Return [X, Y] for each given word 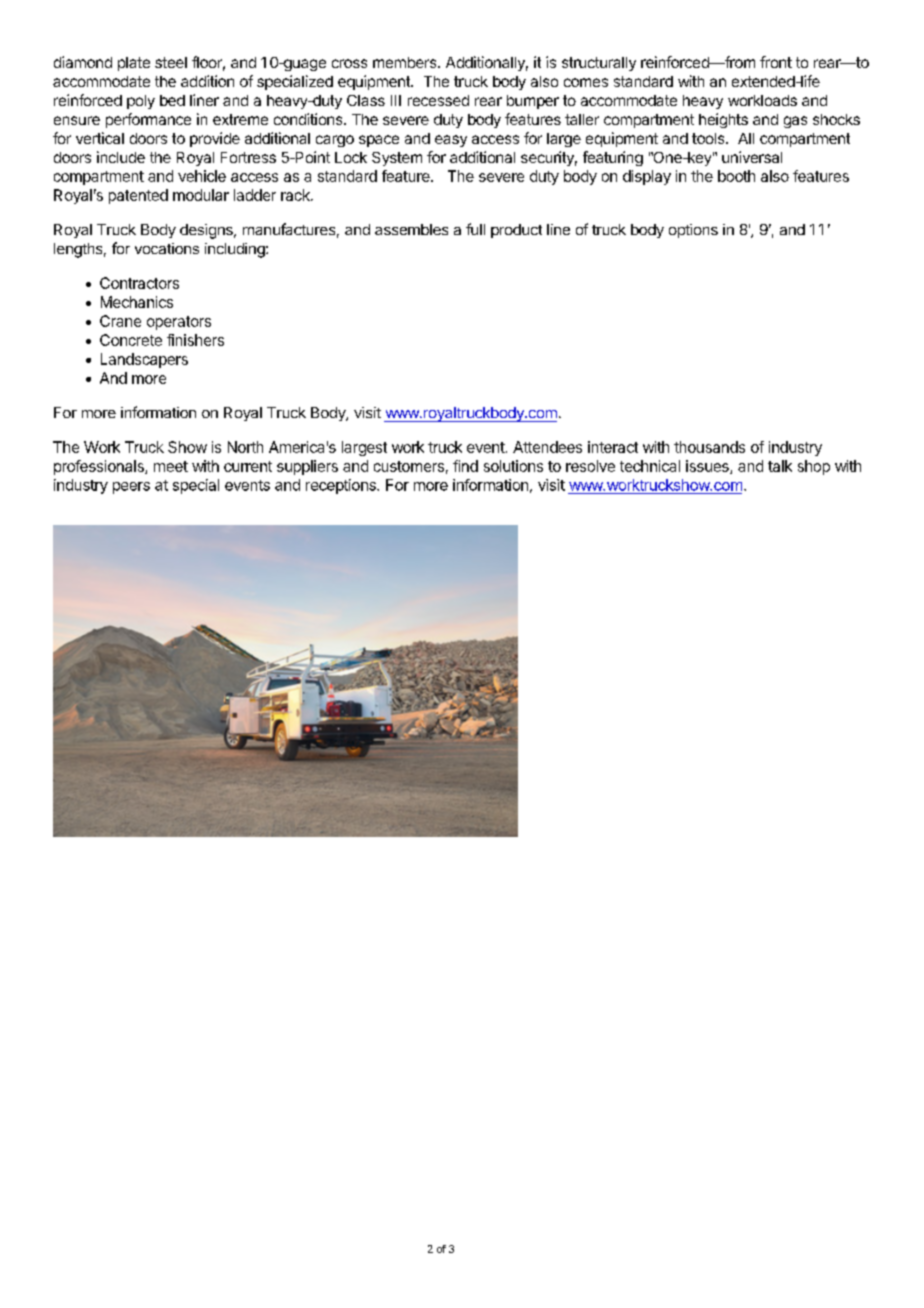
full [475, 229]
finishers [195, 340]
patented [138, 196]
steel [171, 62]
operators [179, 323]
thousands [709, 447]
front [776, 62]
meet [171, 466]
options [693, 231]
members [406, 62]
